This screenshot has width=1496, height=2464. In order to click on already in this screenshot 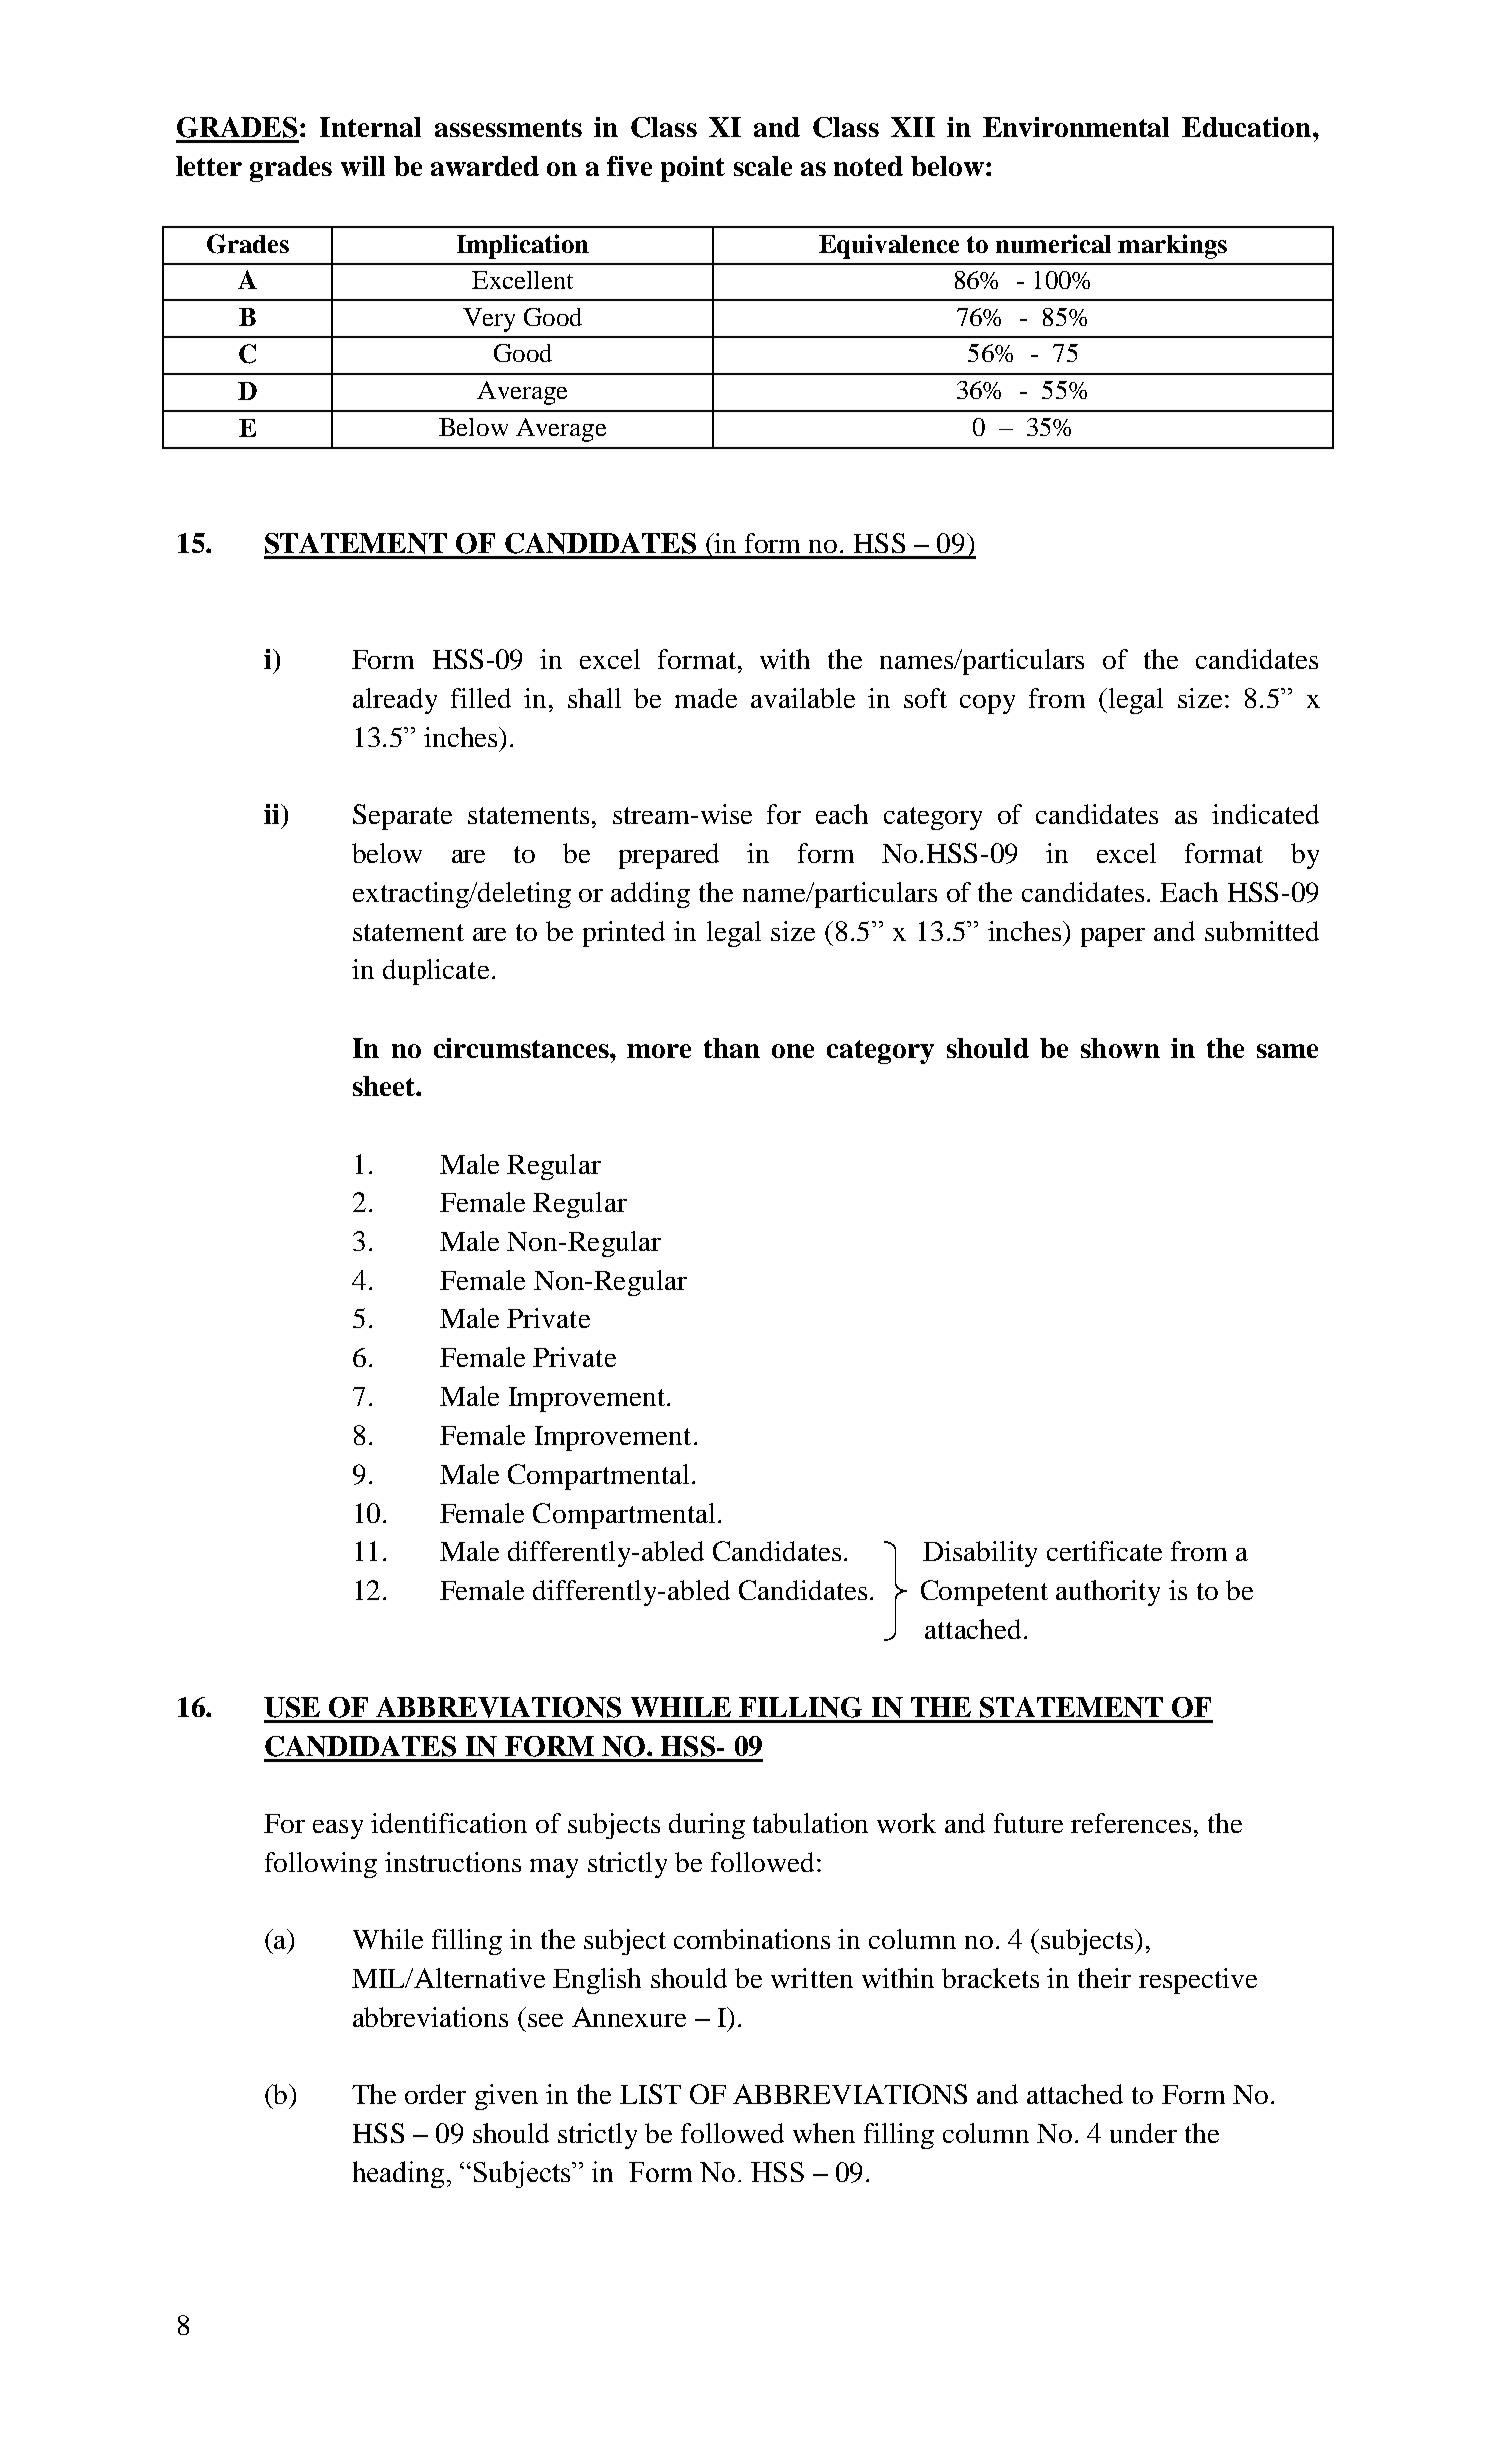, I will do `click(395, 701)`.
